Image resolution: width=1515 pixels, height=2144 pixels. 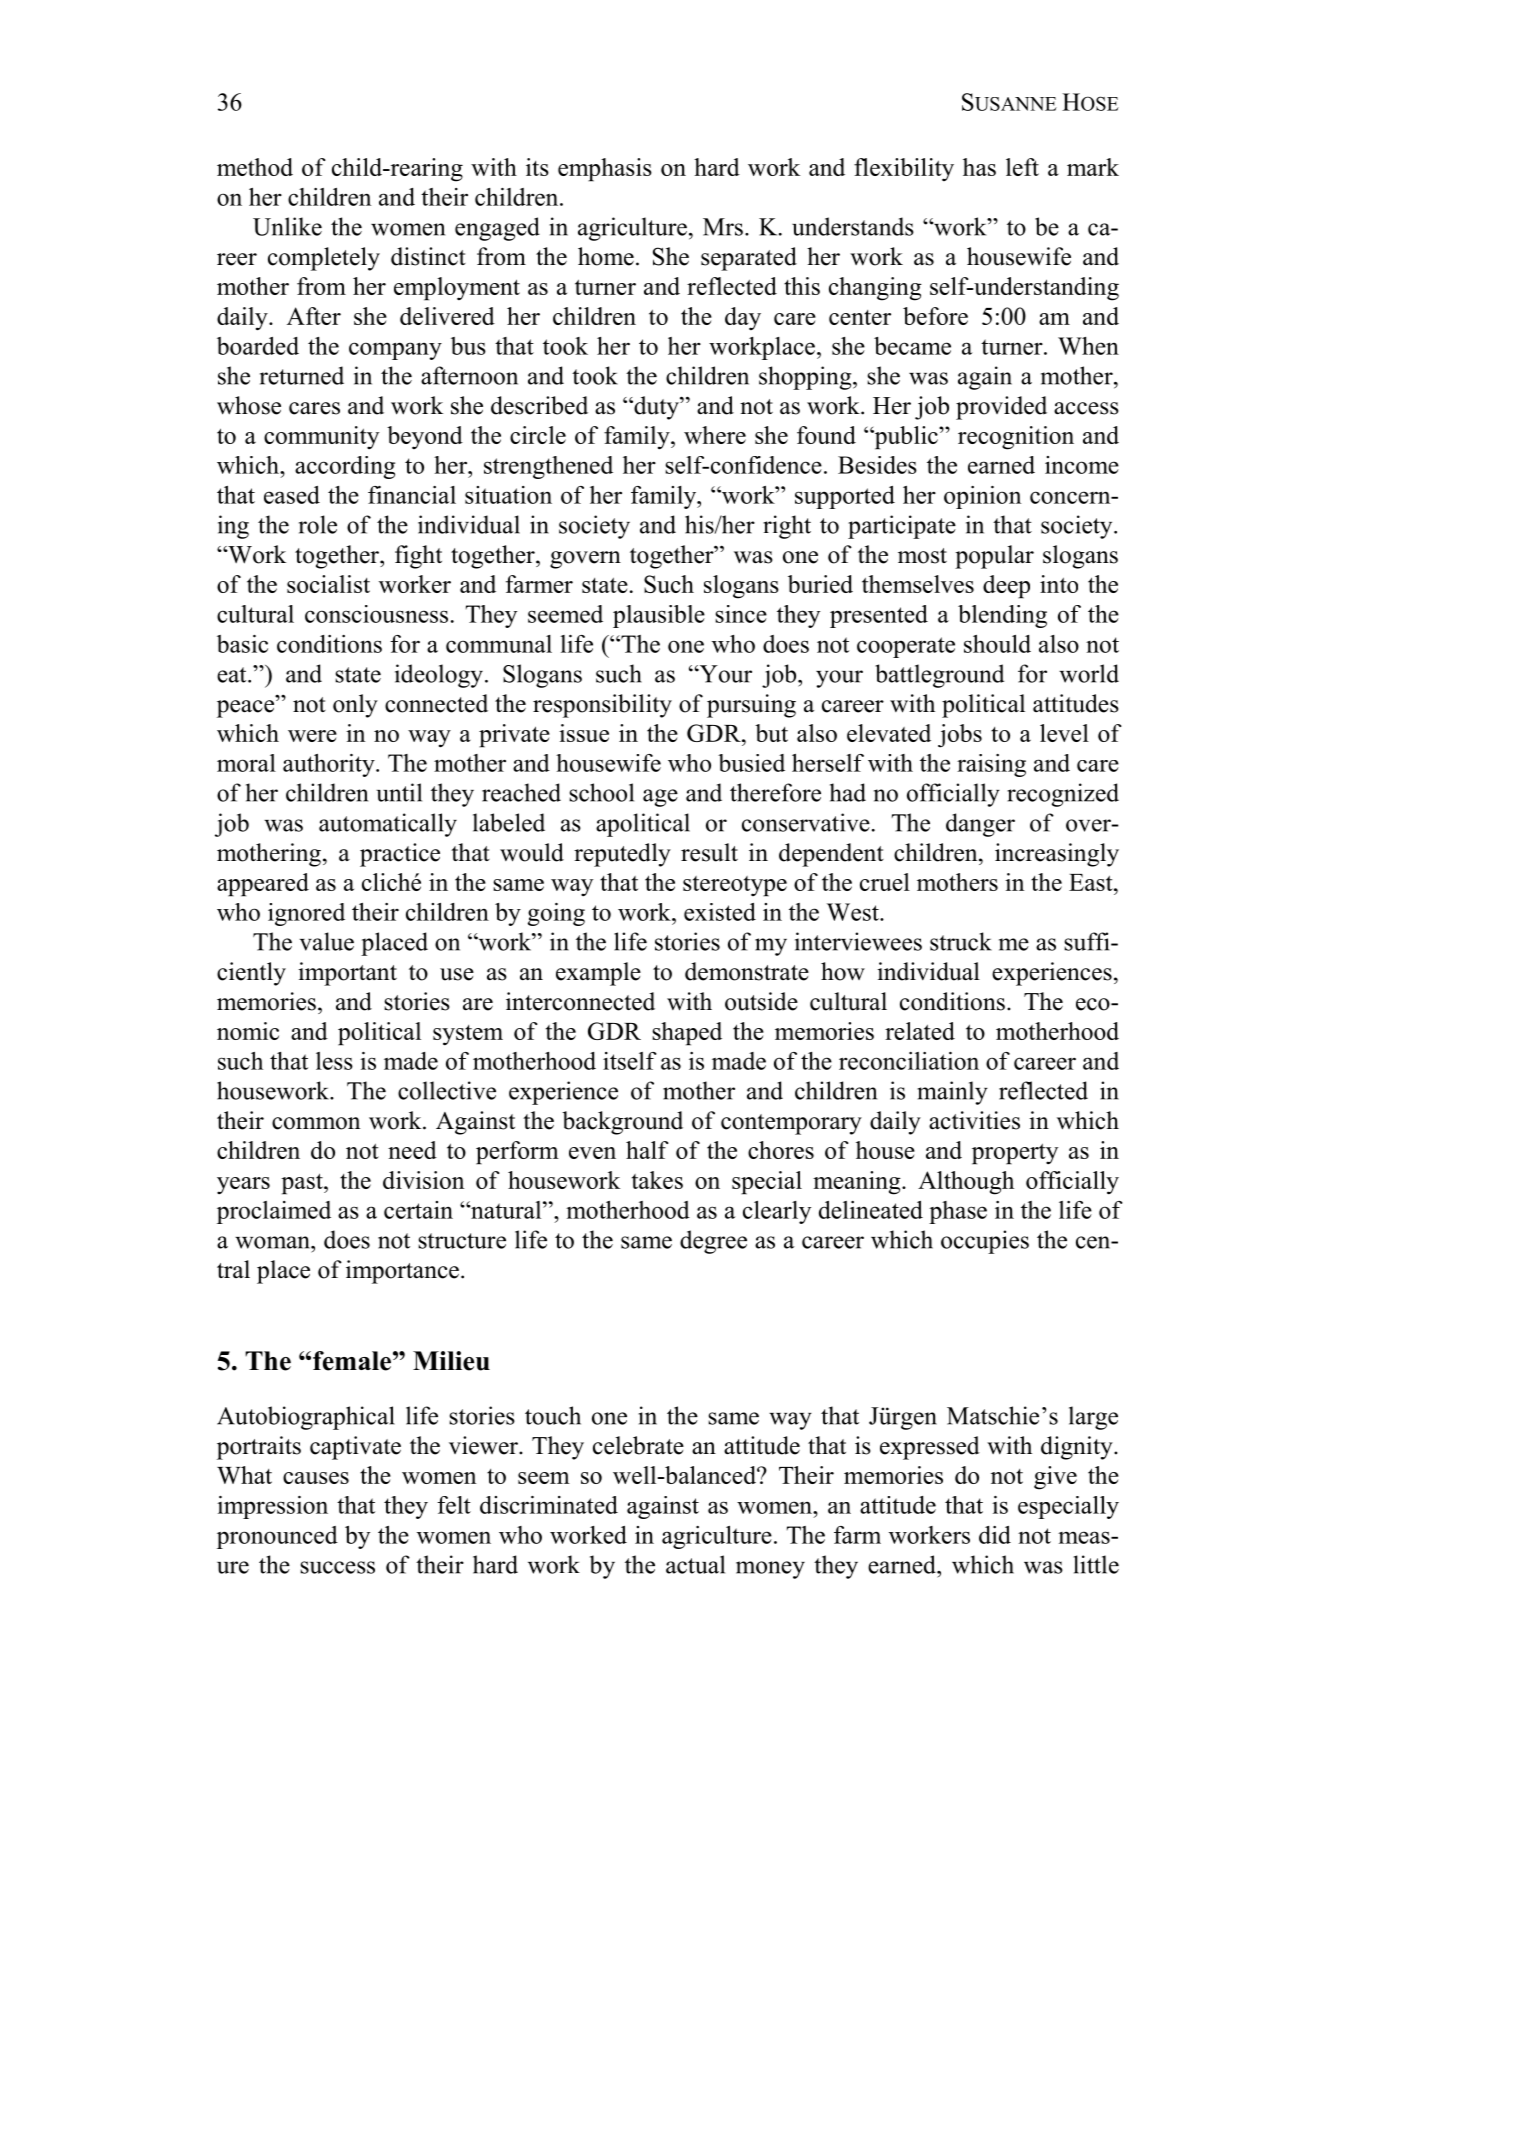 What do you see at coordinates (287, 226) in the page?
I see `Unlike` at bounding box center [287, 226].
